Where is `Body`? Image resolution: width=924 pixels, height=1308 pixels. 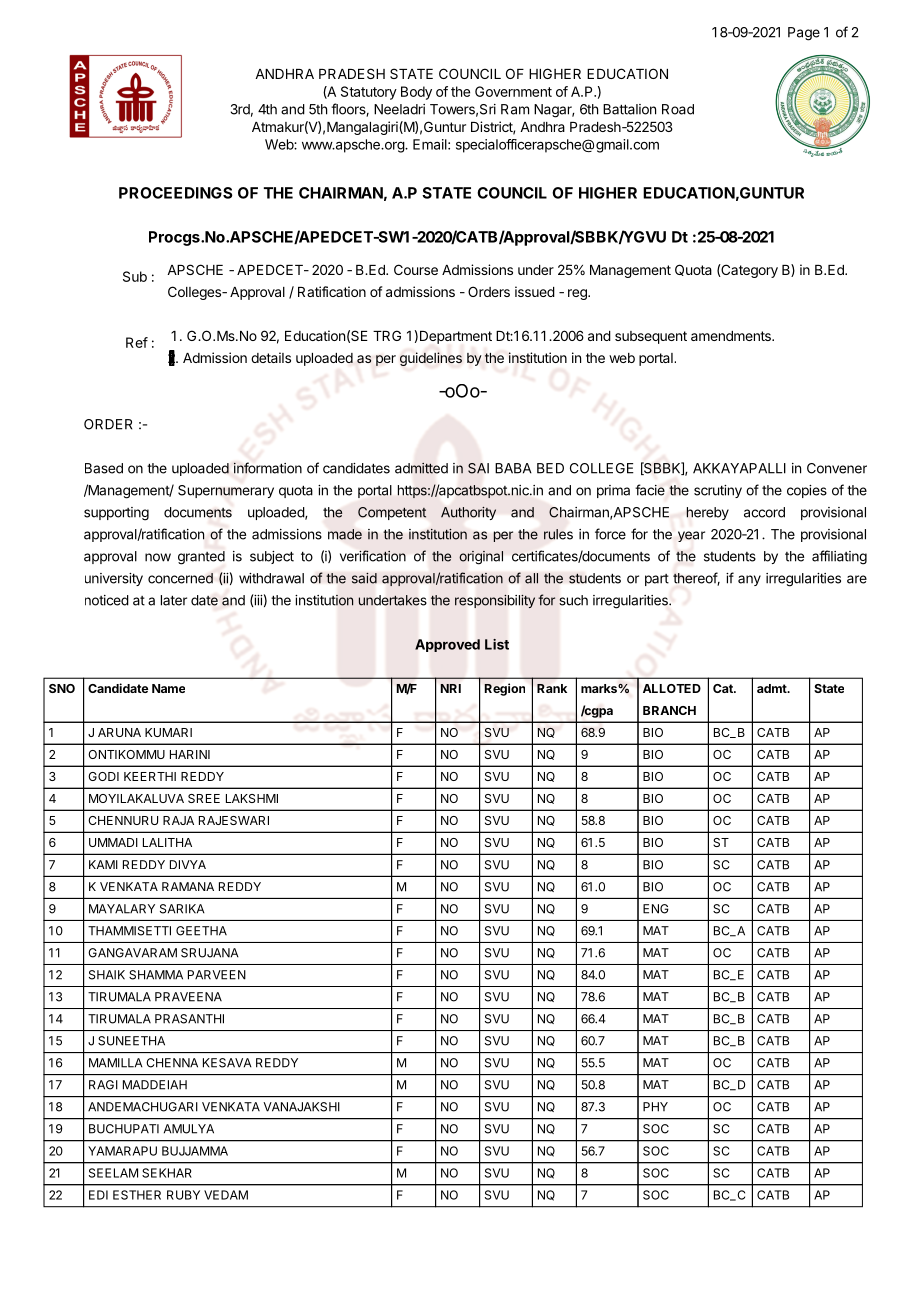 Body is located at coordinates (416, 93).
